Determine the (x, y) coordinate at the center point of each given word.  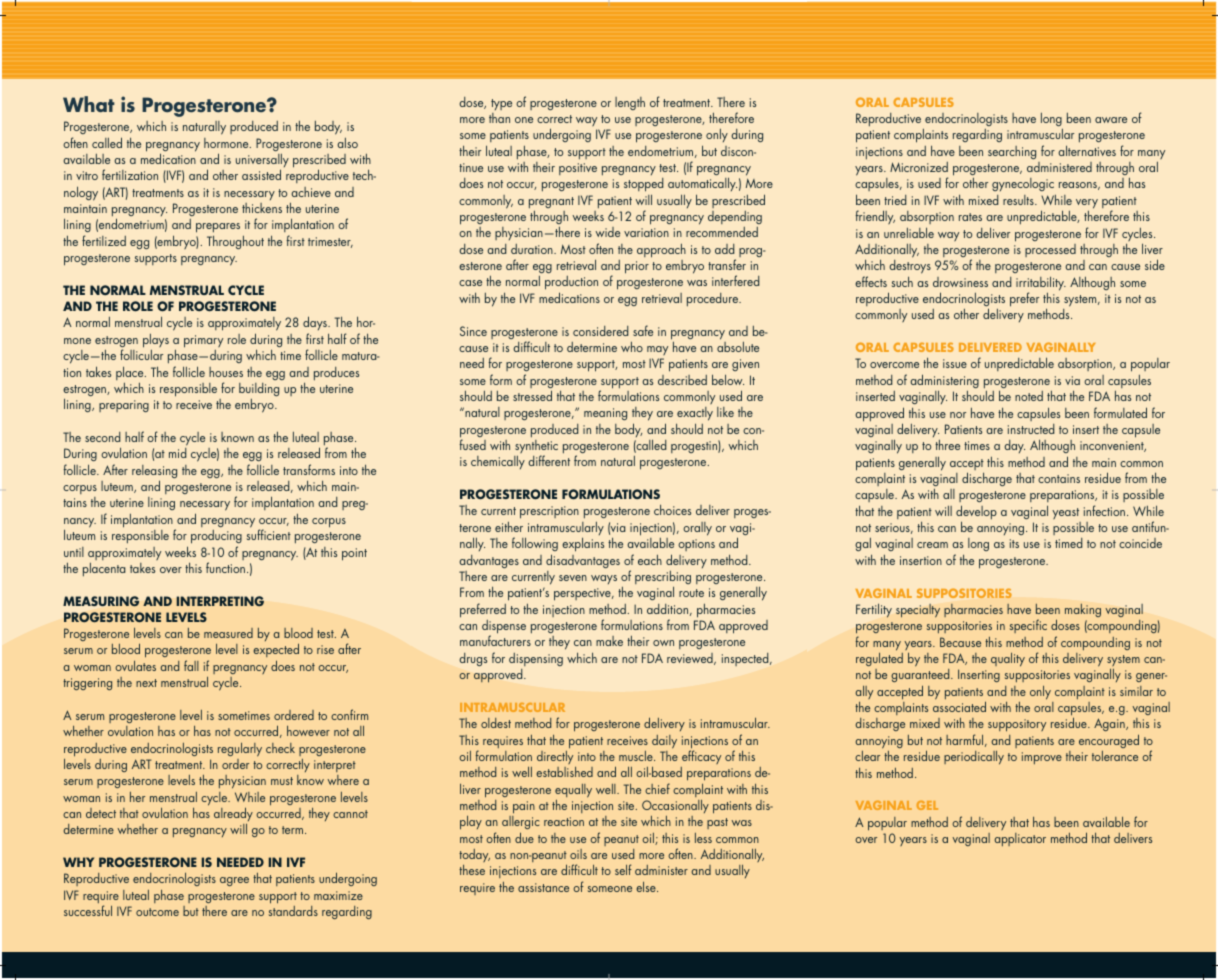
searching (1012, 152)
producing (216, 537)
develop (976, 513)
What (89, 104)
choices (672, 509)
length (630, 103)
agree (234, 881)
